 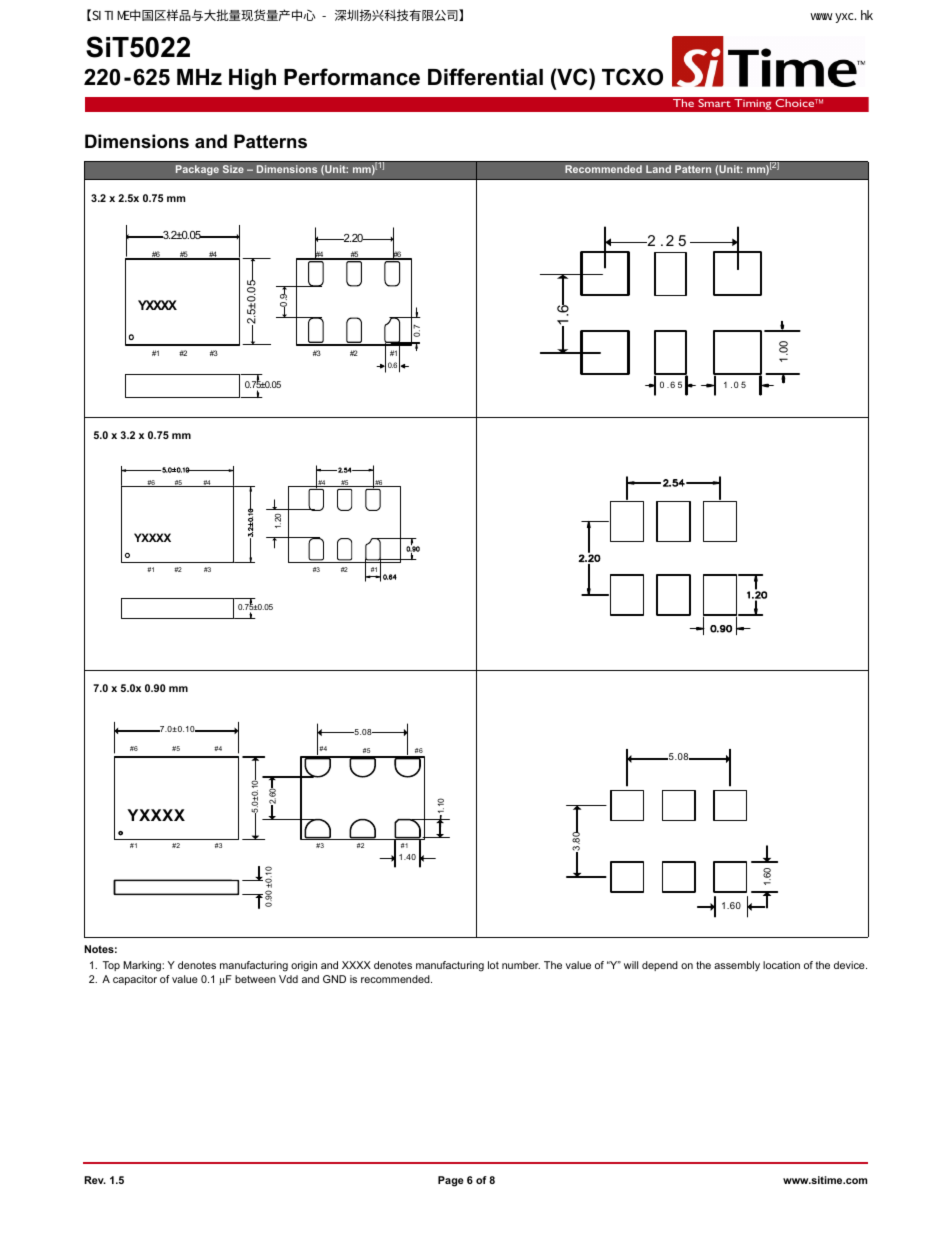 What do you see at coordinates (658, 169) in the screenshot?
I see `Land` at bounding box center [658, 169].
